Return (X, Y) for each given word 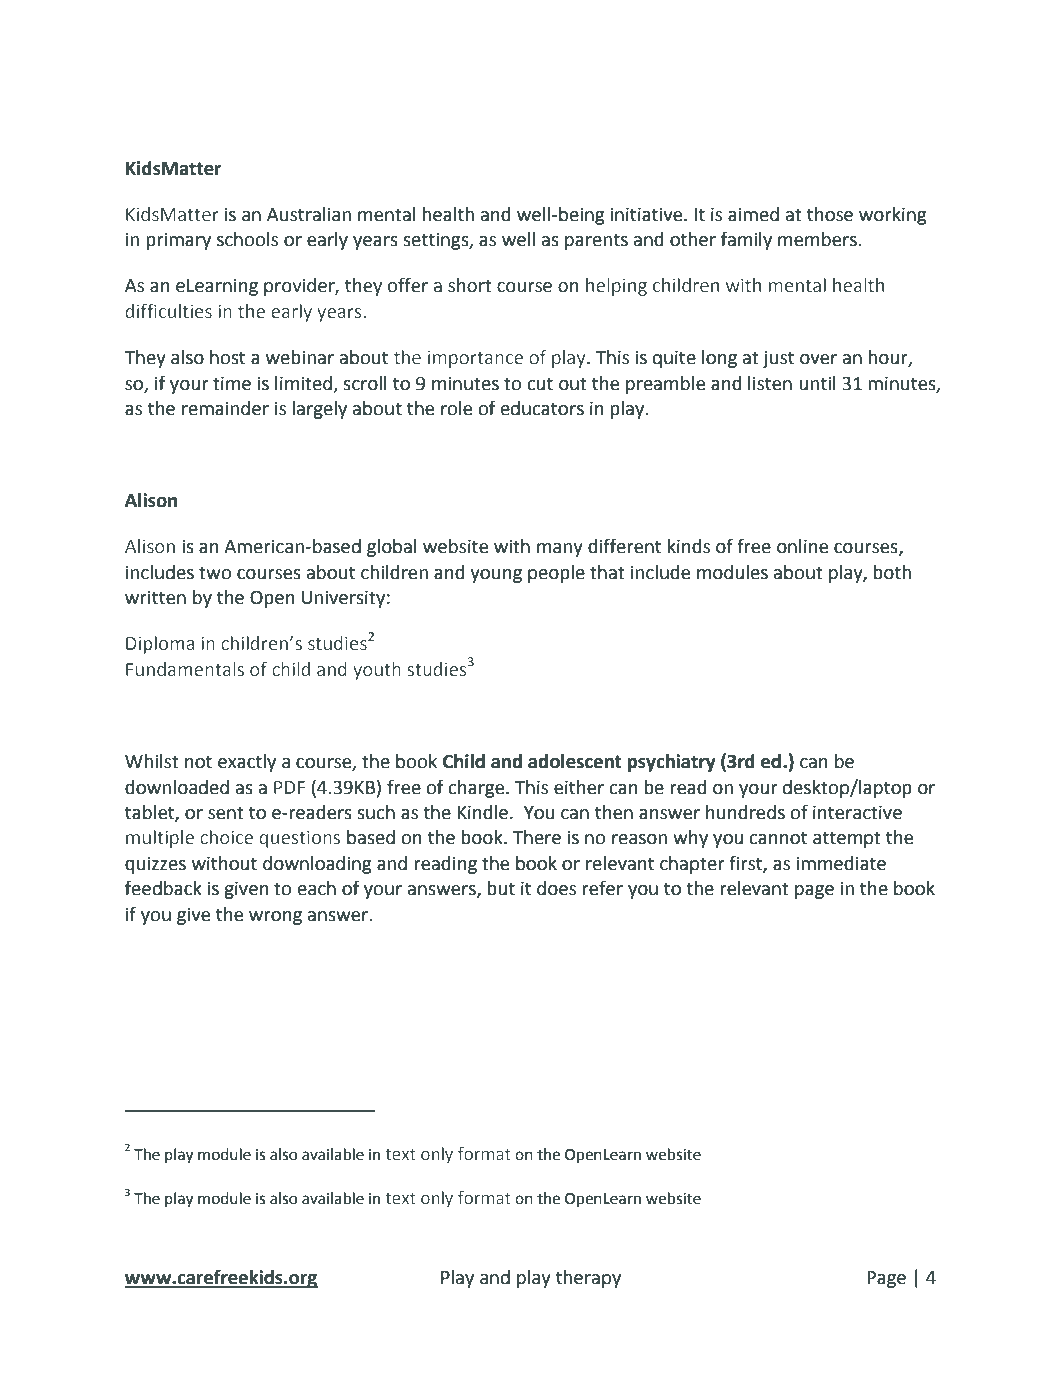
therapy (588, 1279)
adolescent (575, 761)
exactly (247, 763)
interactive (857, 812)
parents (596, 241)
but (501, 888)
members (818, 239)
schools (247, 239)
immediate (841, 863)
